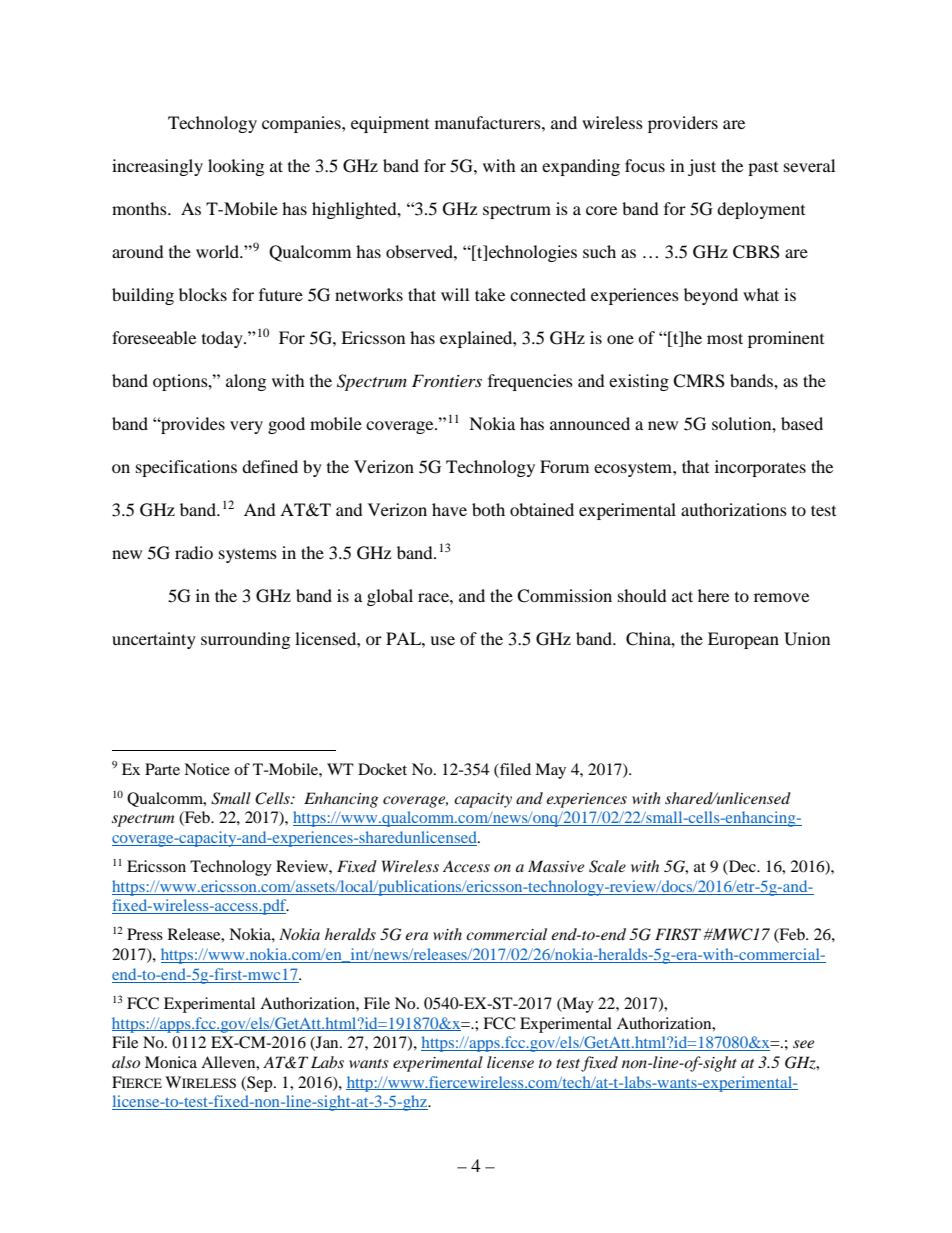  I want to click on Notice, so click(207, 769).
